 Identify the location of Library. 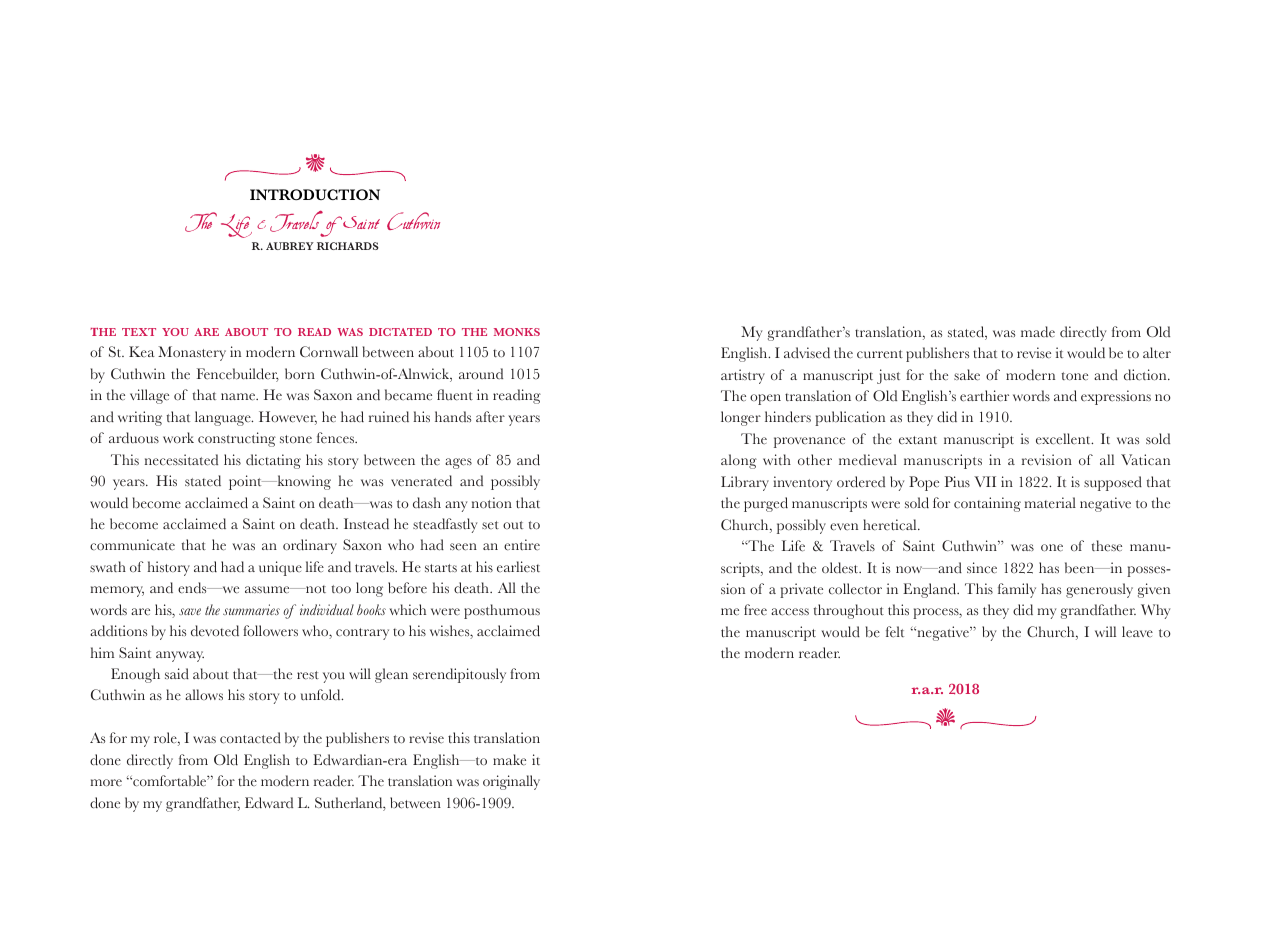
(745, 483).
